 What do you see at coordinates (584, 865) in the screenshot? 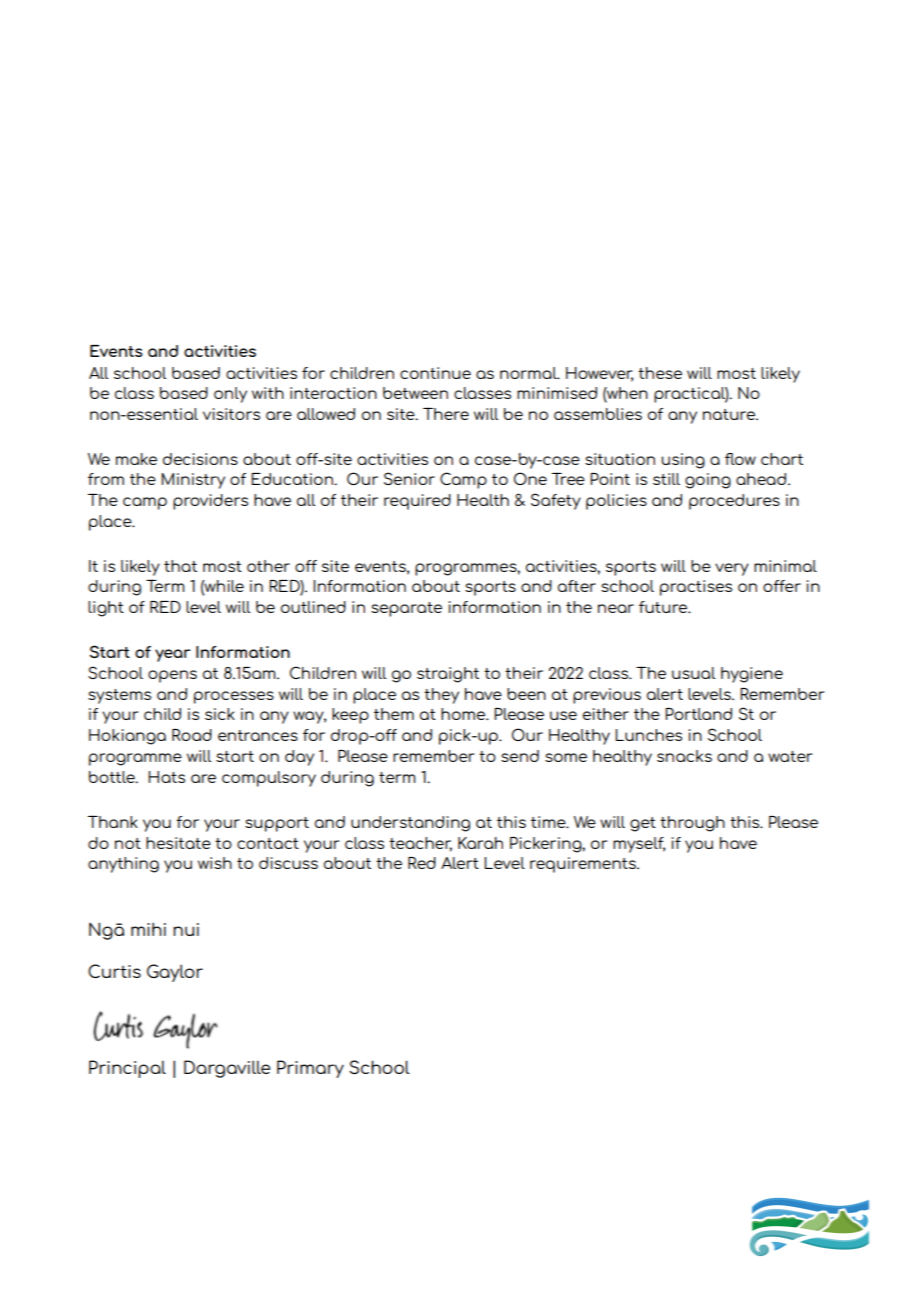
I see `requirements` at bounding box center [584, 865].
